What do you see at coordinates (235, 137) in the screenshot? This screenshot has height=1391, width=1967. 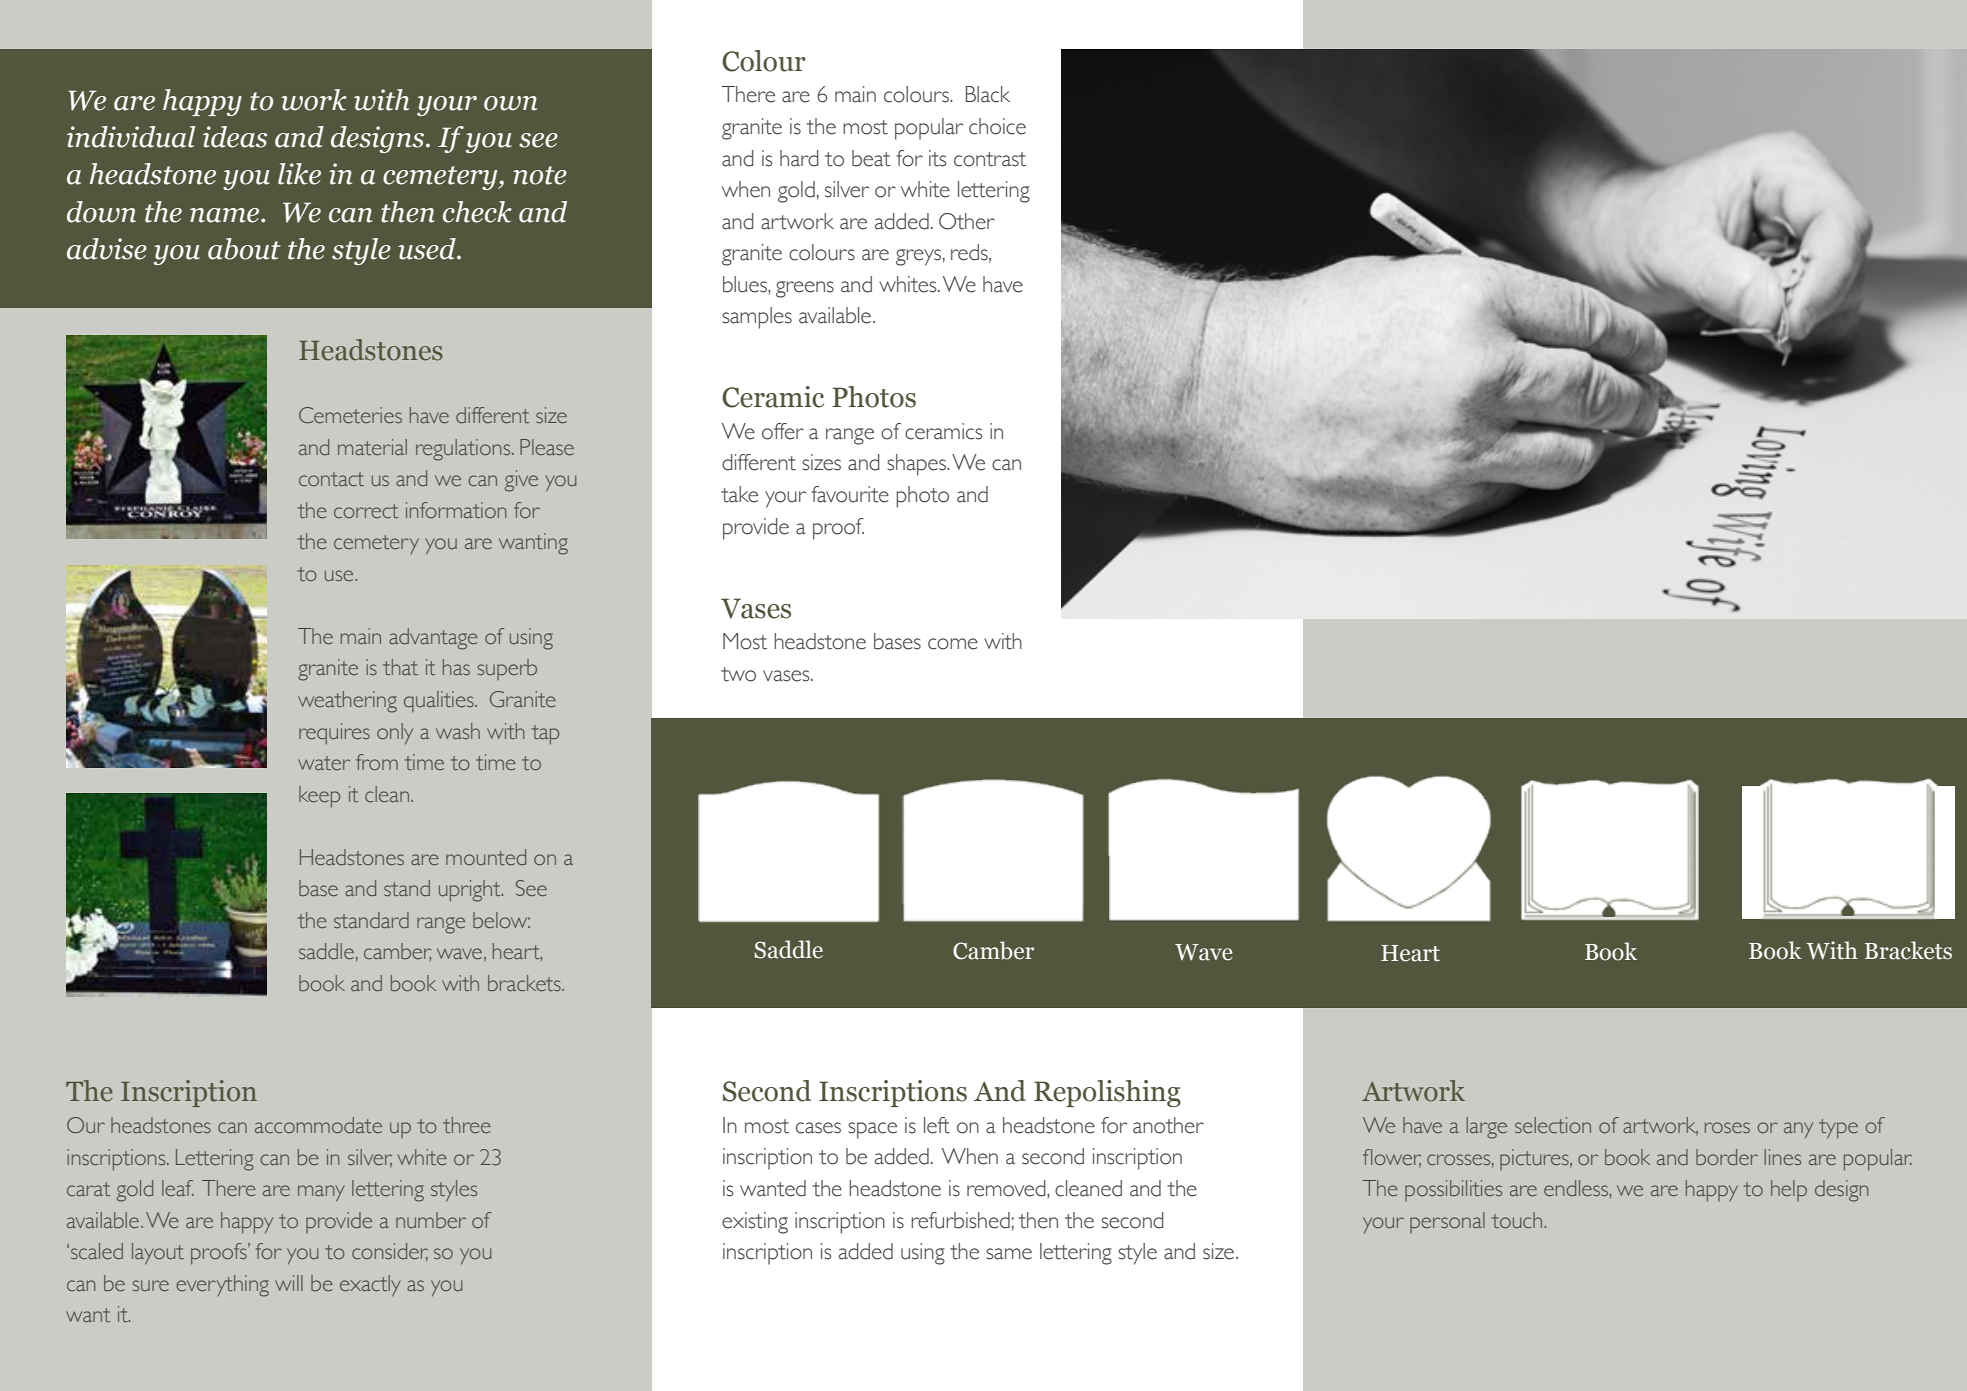 I see `ideas` at bounding box center [235, 137].
